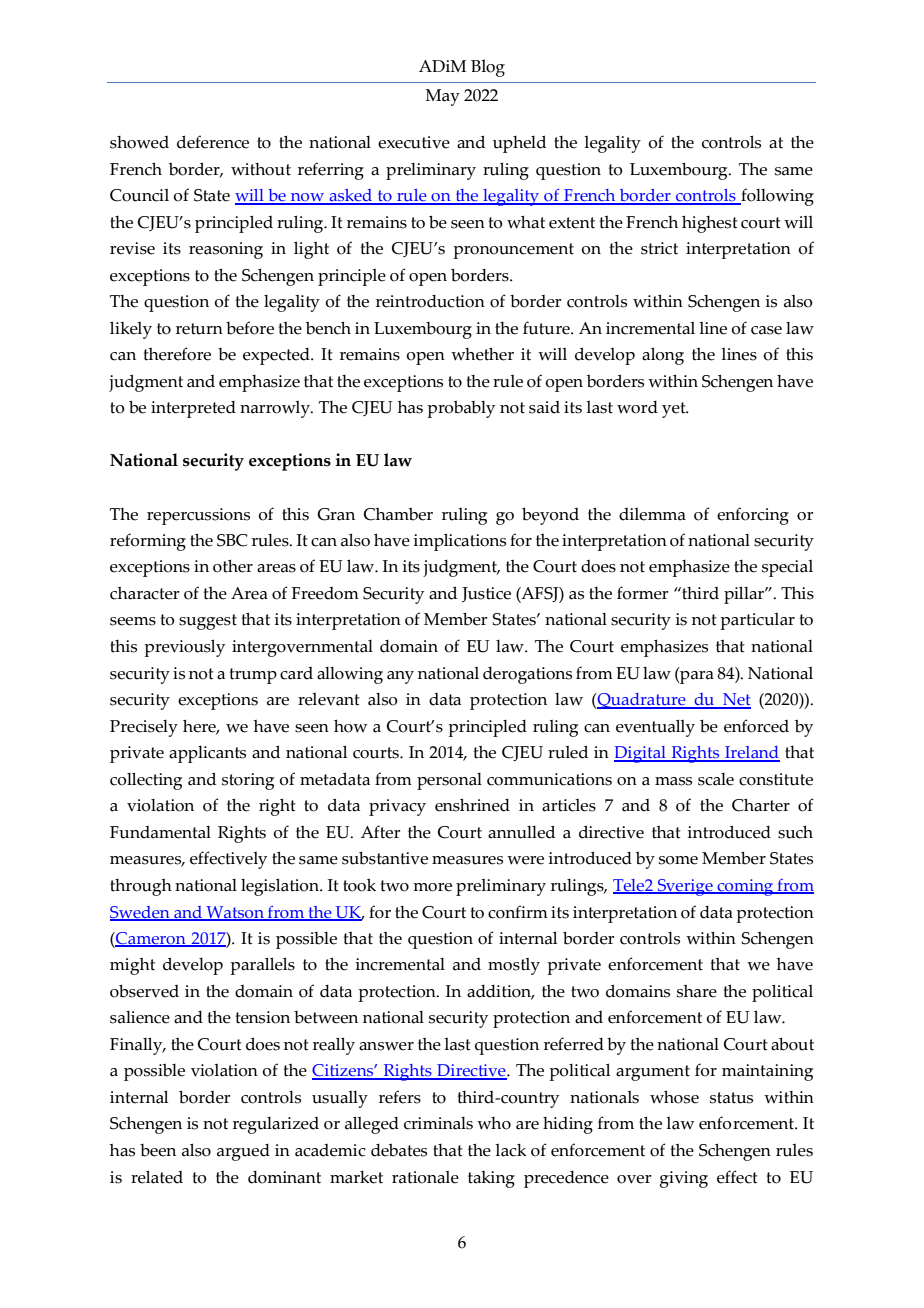 This document has width=924, height=1308. What do you see at coordinates (757, 621) in the document?
I see `particular` at bounding box center [757, 621].
